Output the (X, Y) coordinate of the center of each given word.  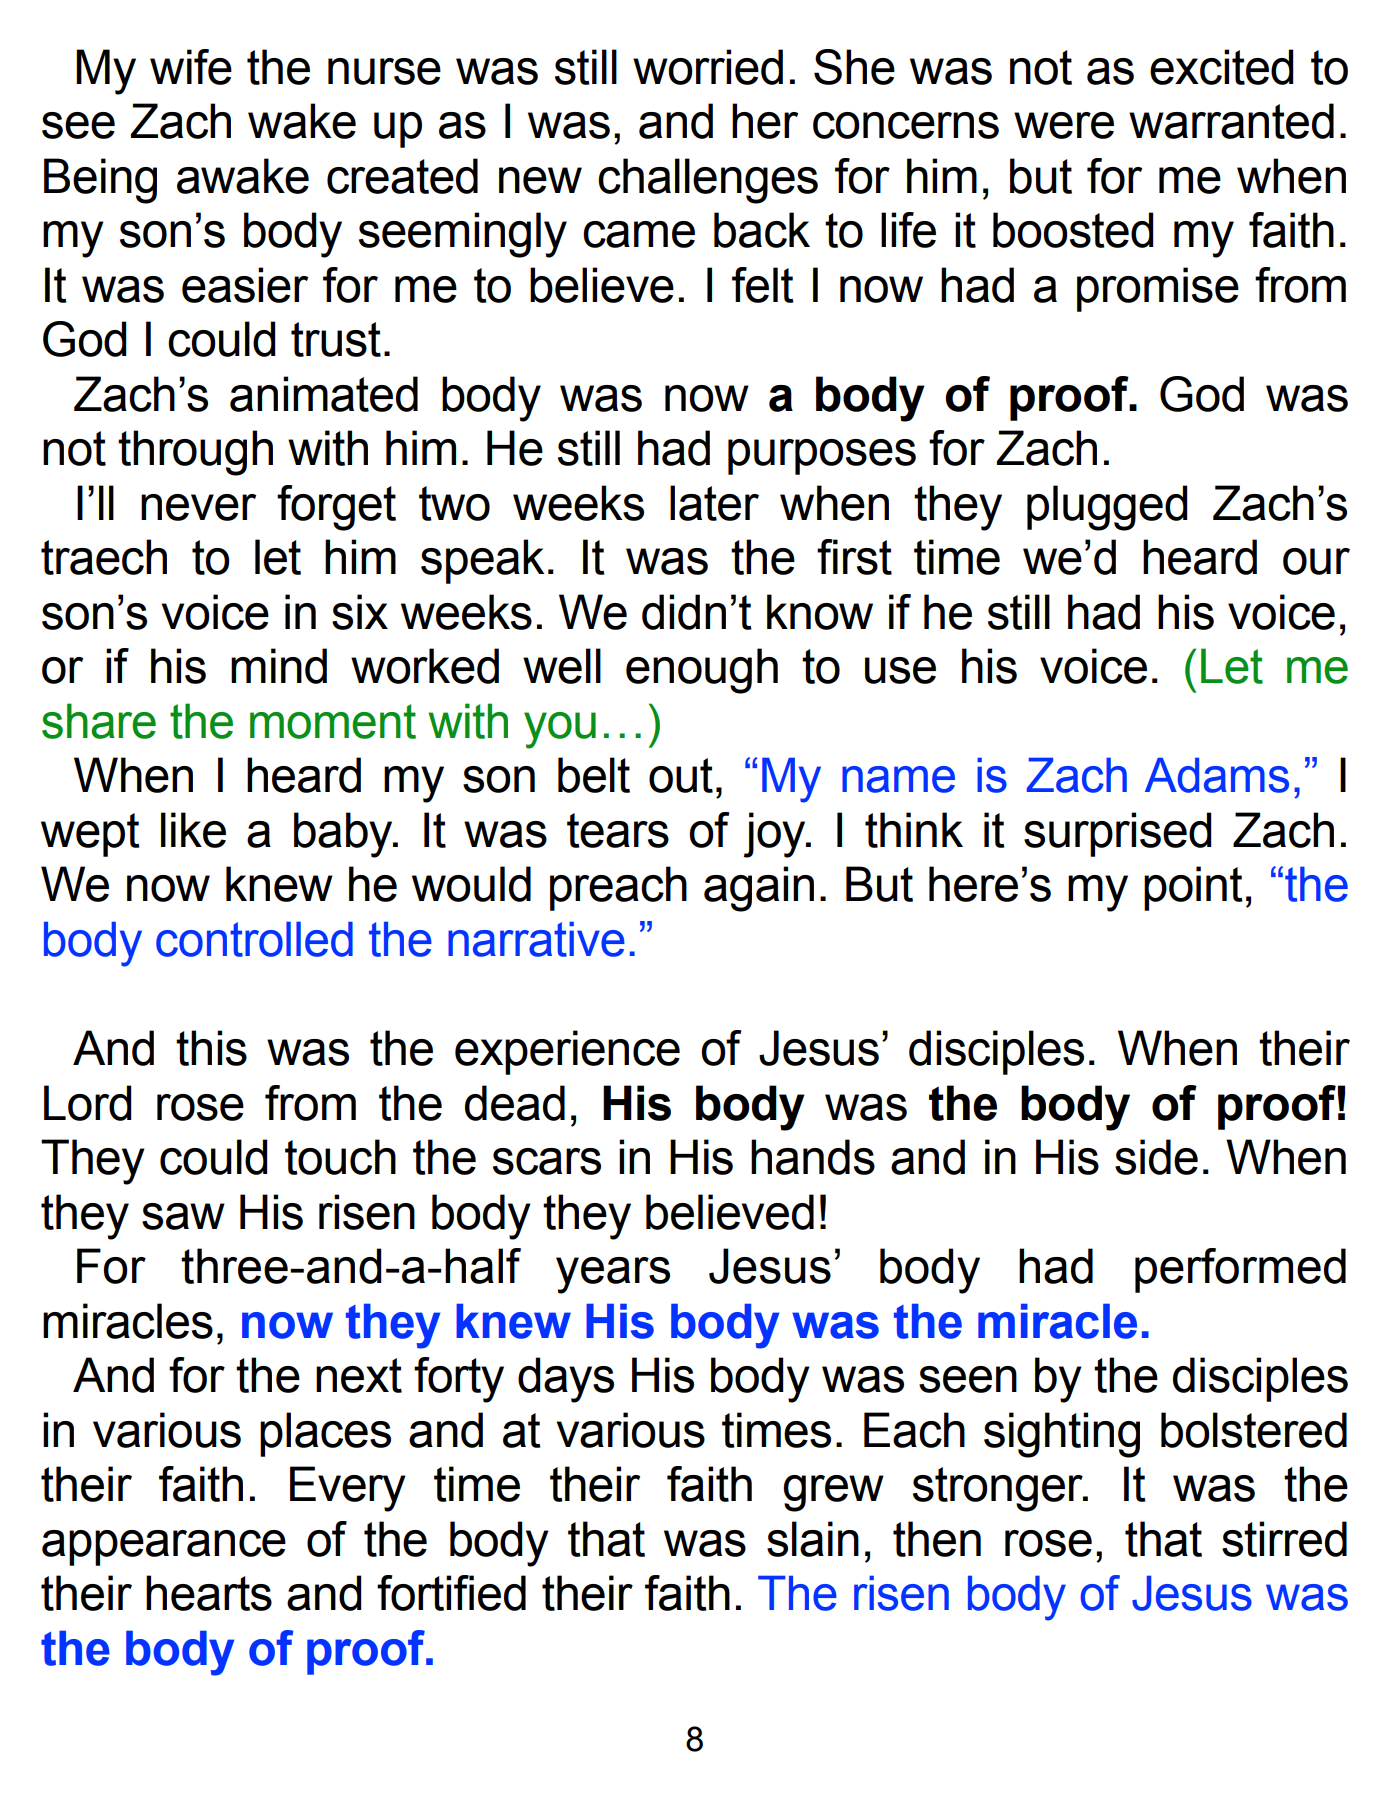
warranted (1231, 121)
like (193, 830)
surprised (1118, 834)
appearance (164, 1548)
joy (775, 835)
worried (708, 67)
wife (191, 67)
